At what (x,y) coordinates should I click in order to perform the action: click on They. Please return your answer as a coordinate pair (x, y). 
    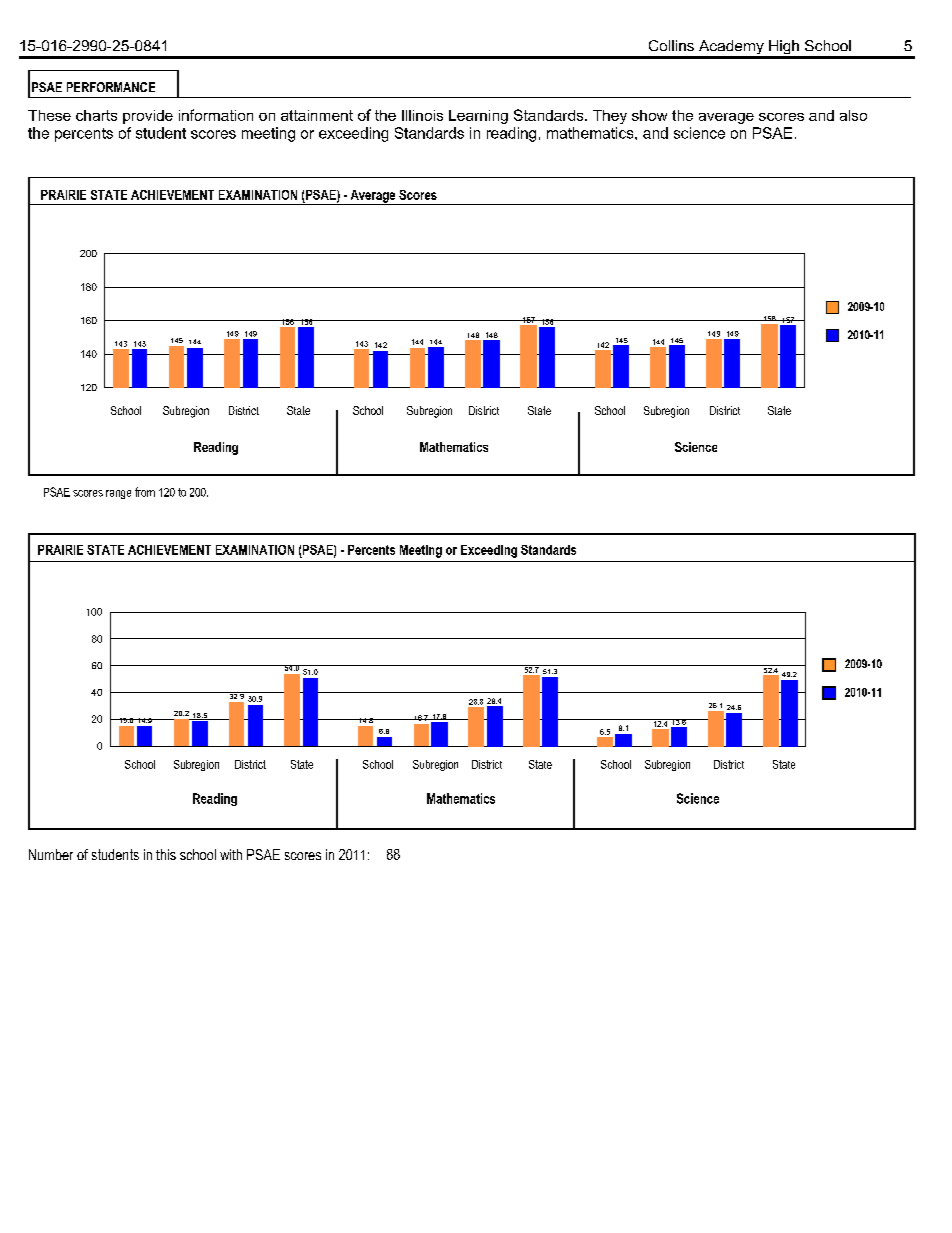
    Looking at the image, I should click on (610, 117).
